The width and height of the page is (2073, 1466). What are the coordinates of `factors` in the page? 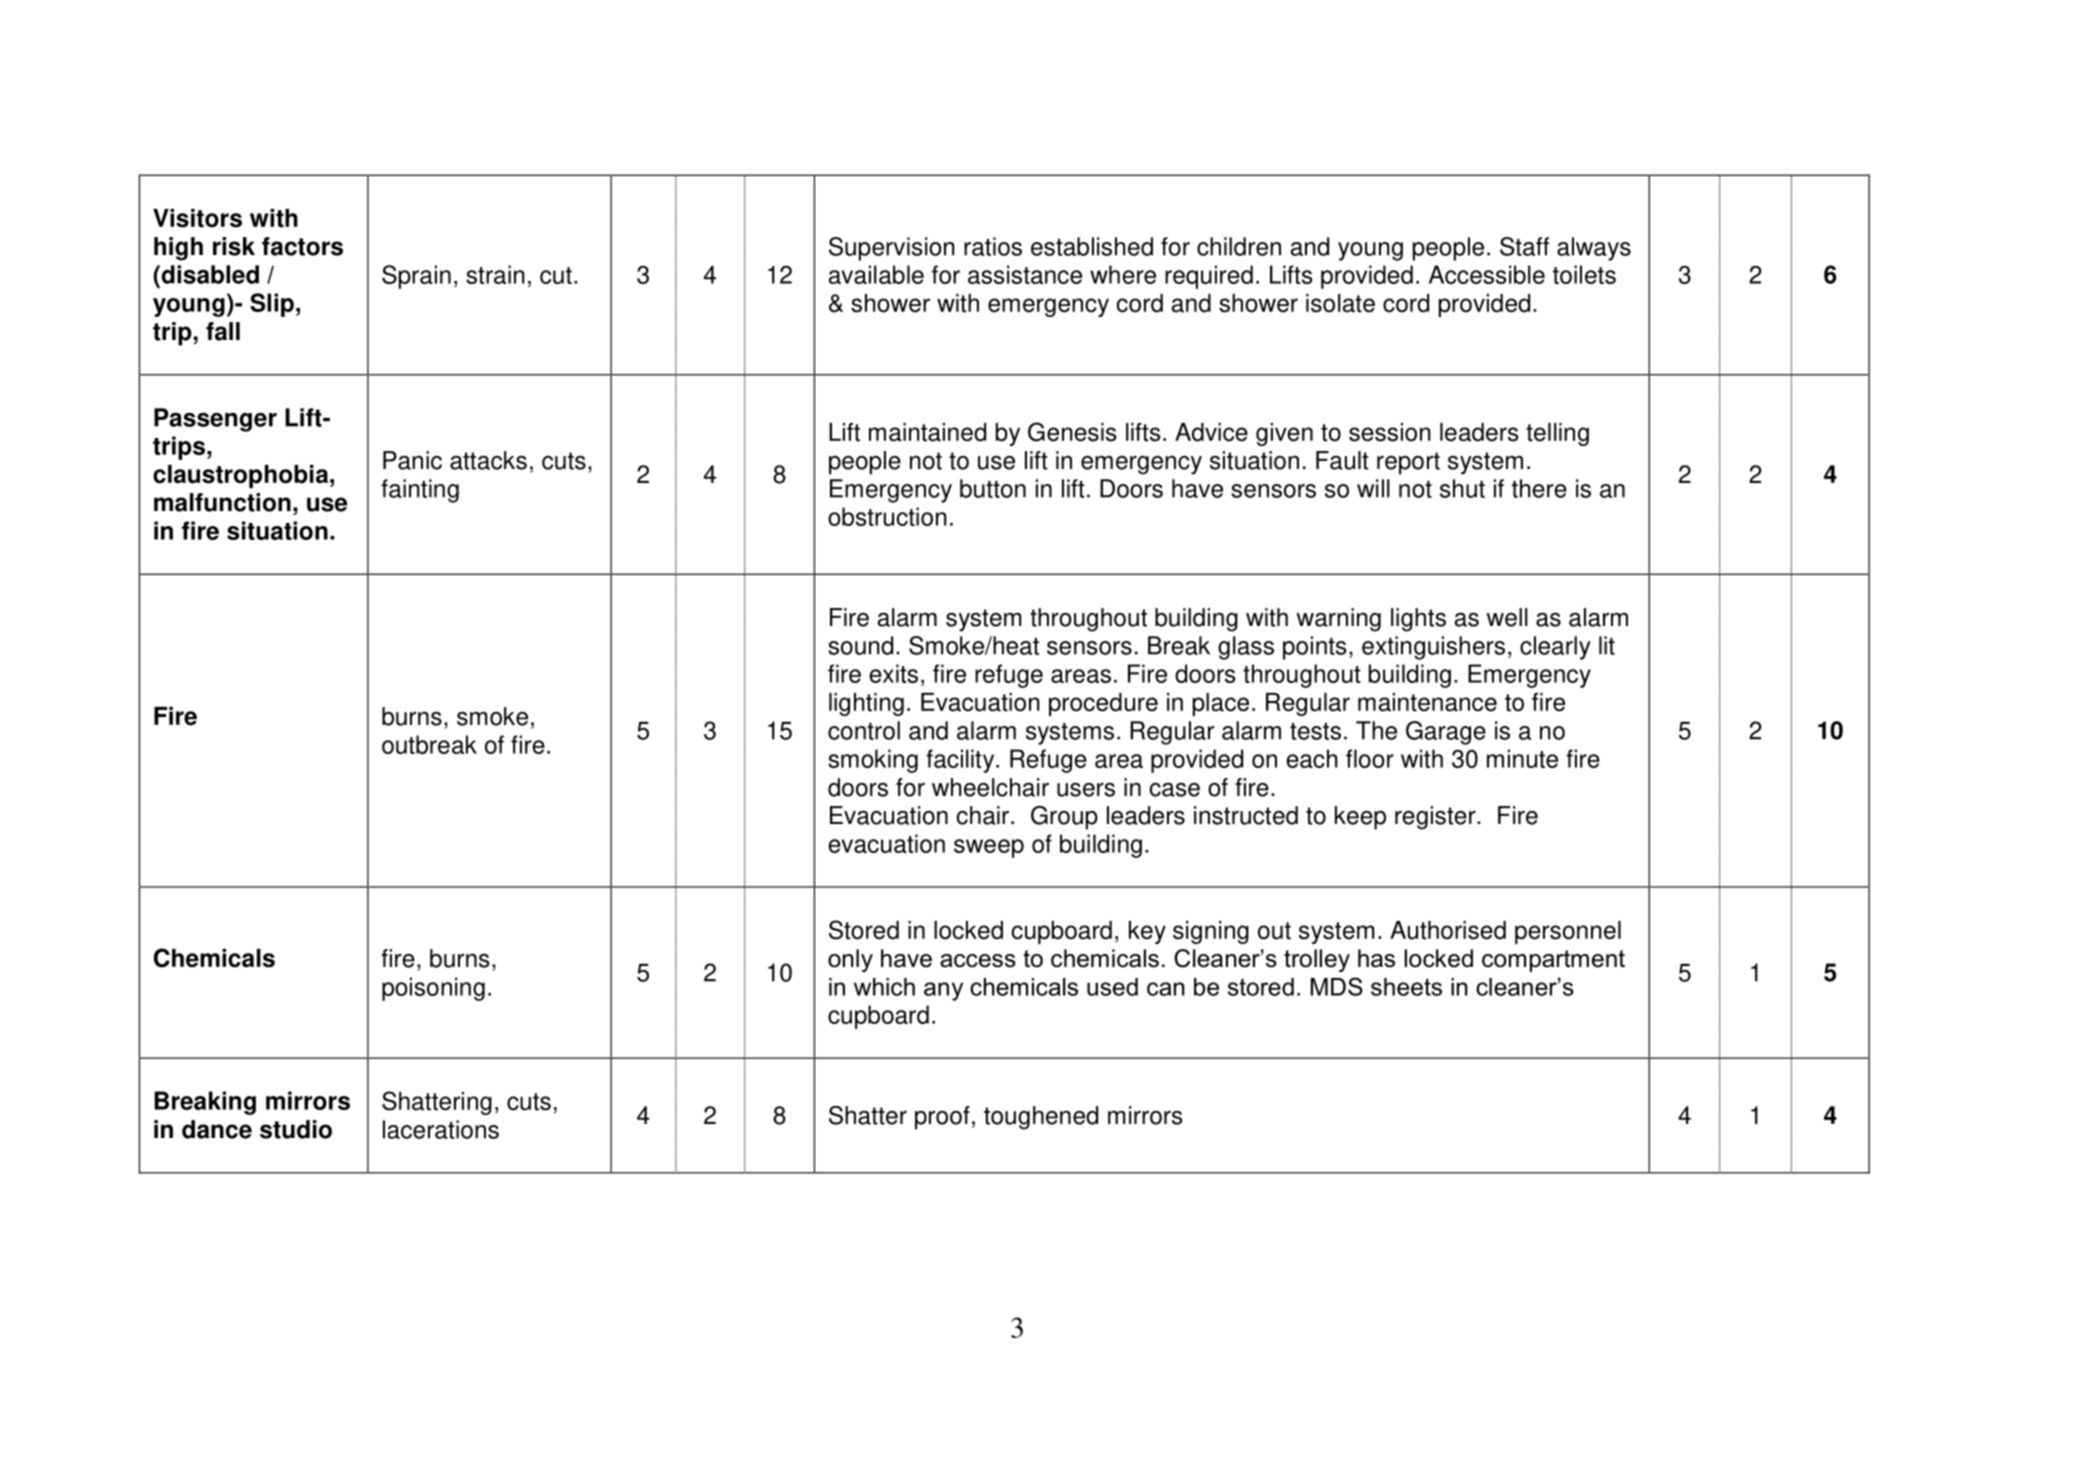 It's located at (302, 246).
